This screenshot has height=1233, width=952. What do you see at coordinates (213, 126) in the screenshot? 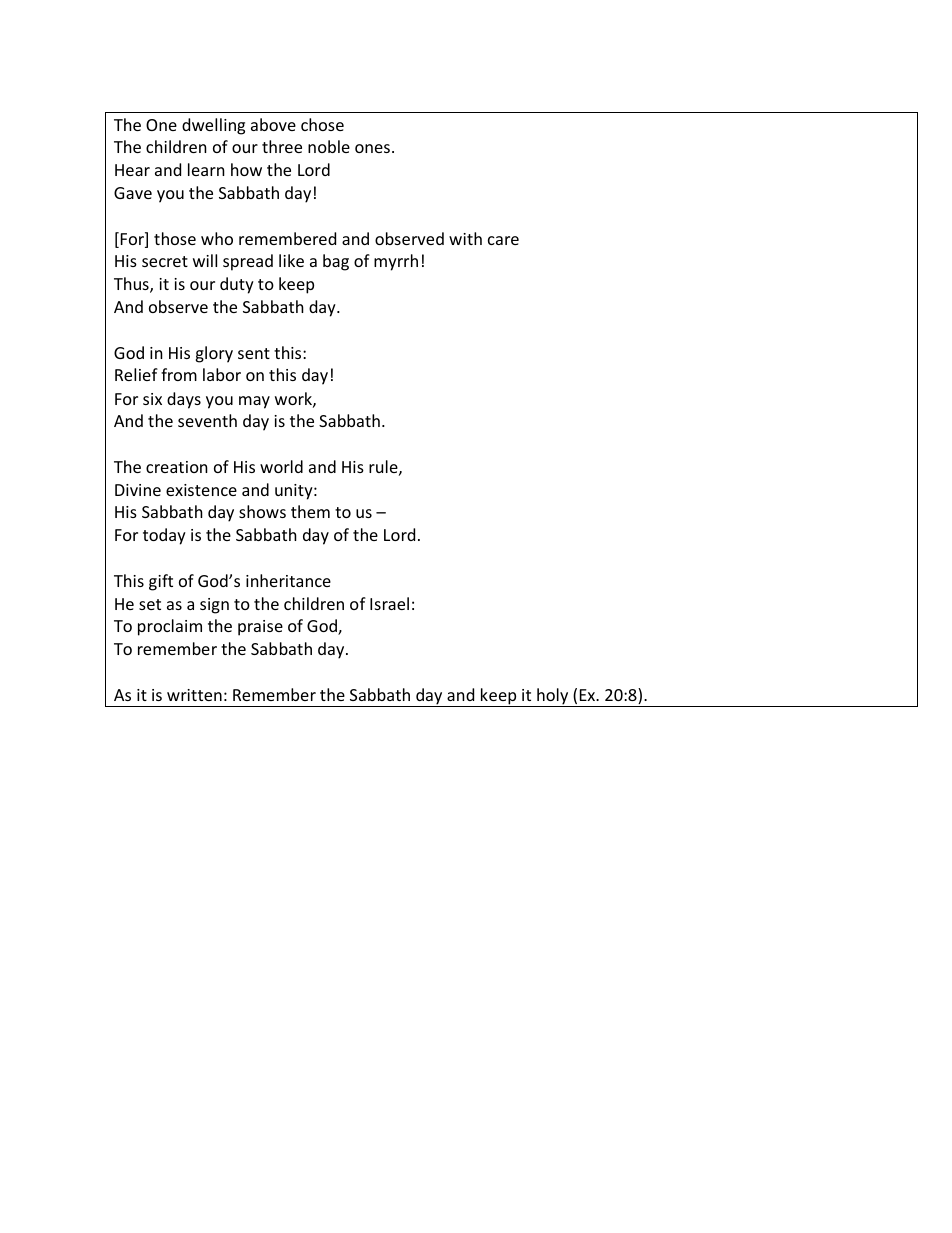
I see `dwelling` at bounding box center [213, 126].
